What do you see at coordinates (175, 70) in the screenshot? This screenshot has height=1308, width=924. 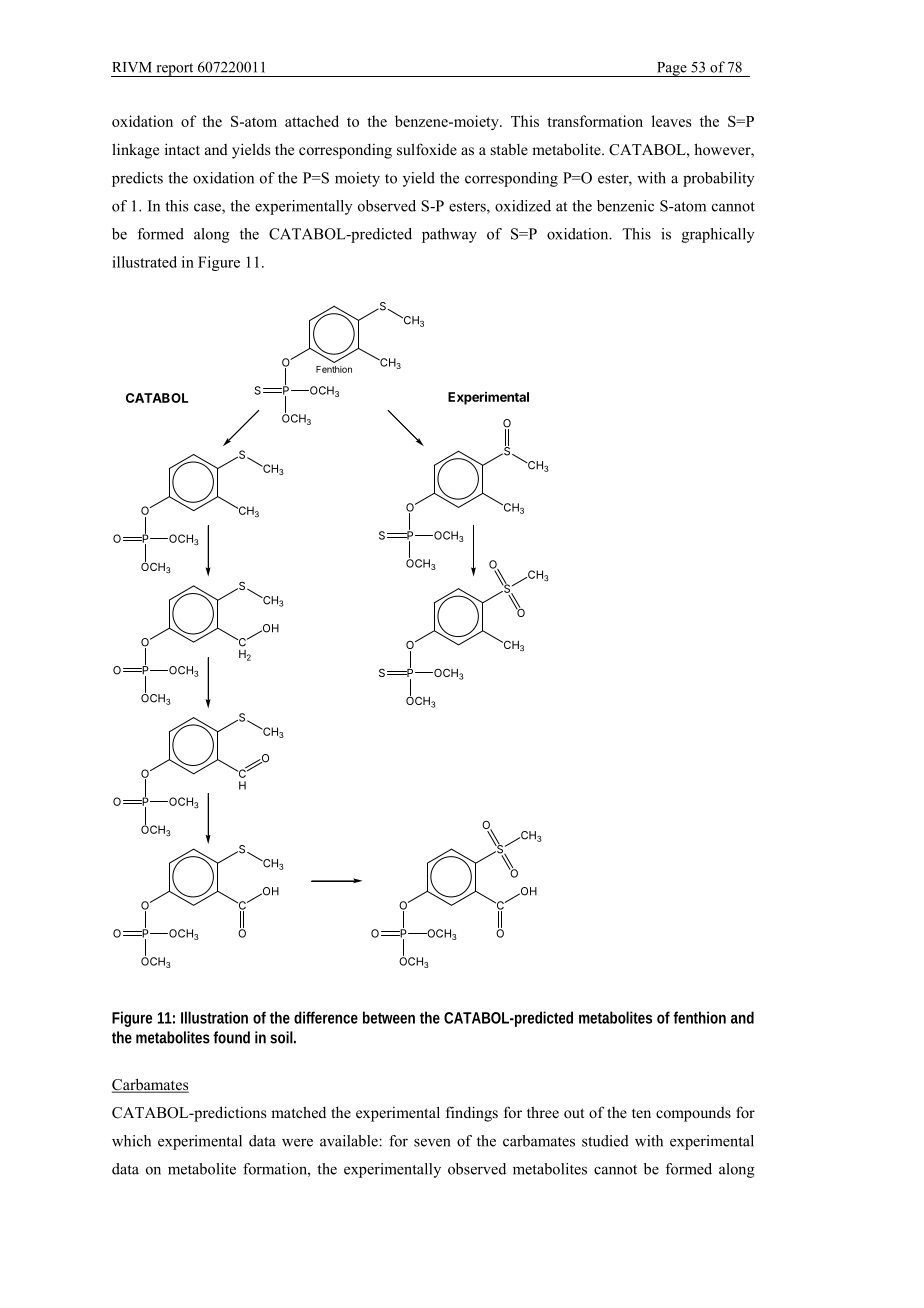 I see `report` at bounding box center [175, 70].
